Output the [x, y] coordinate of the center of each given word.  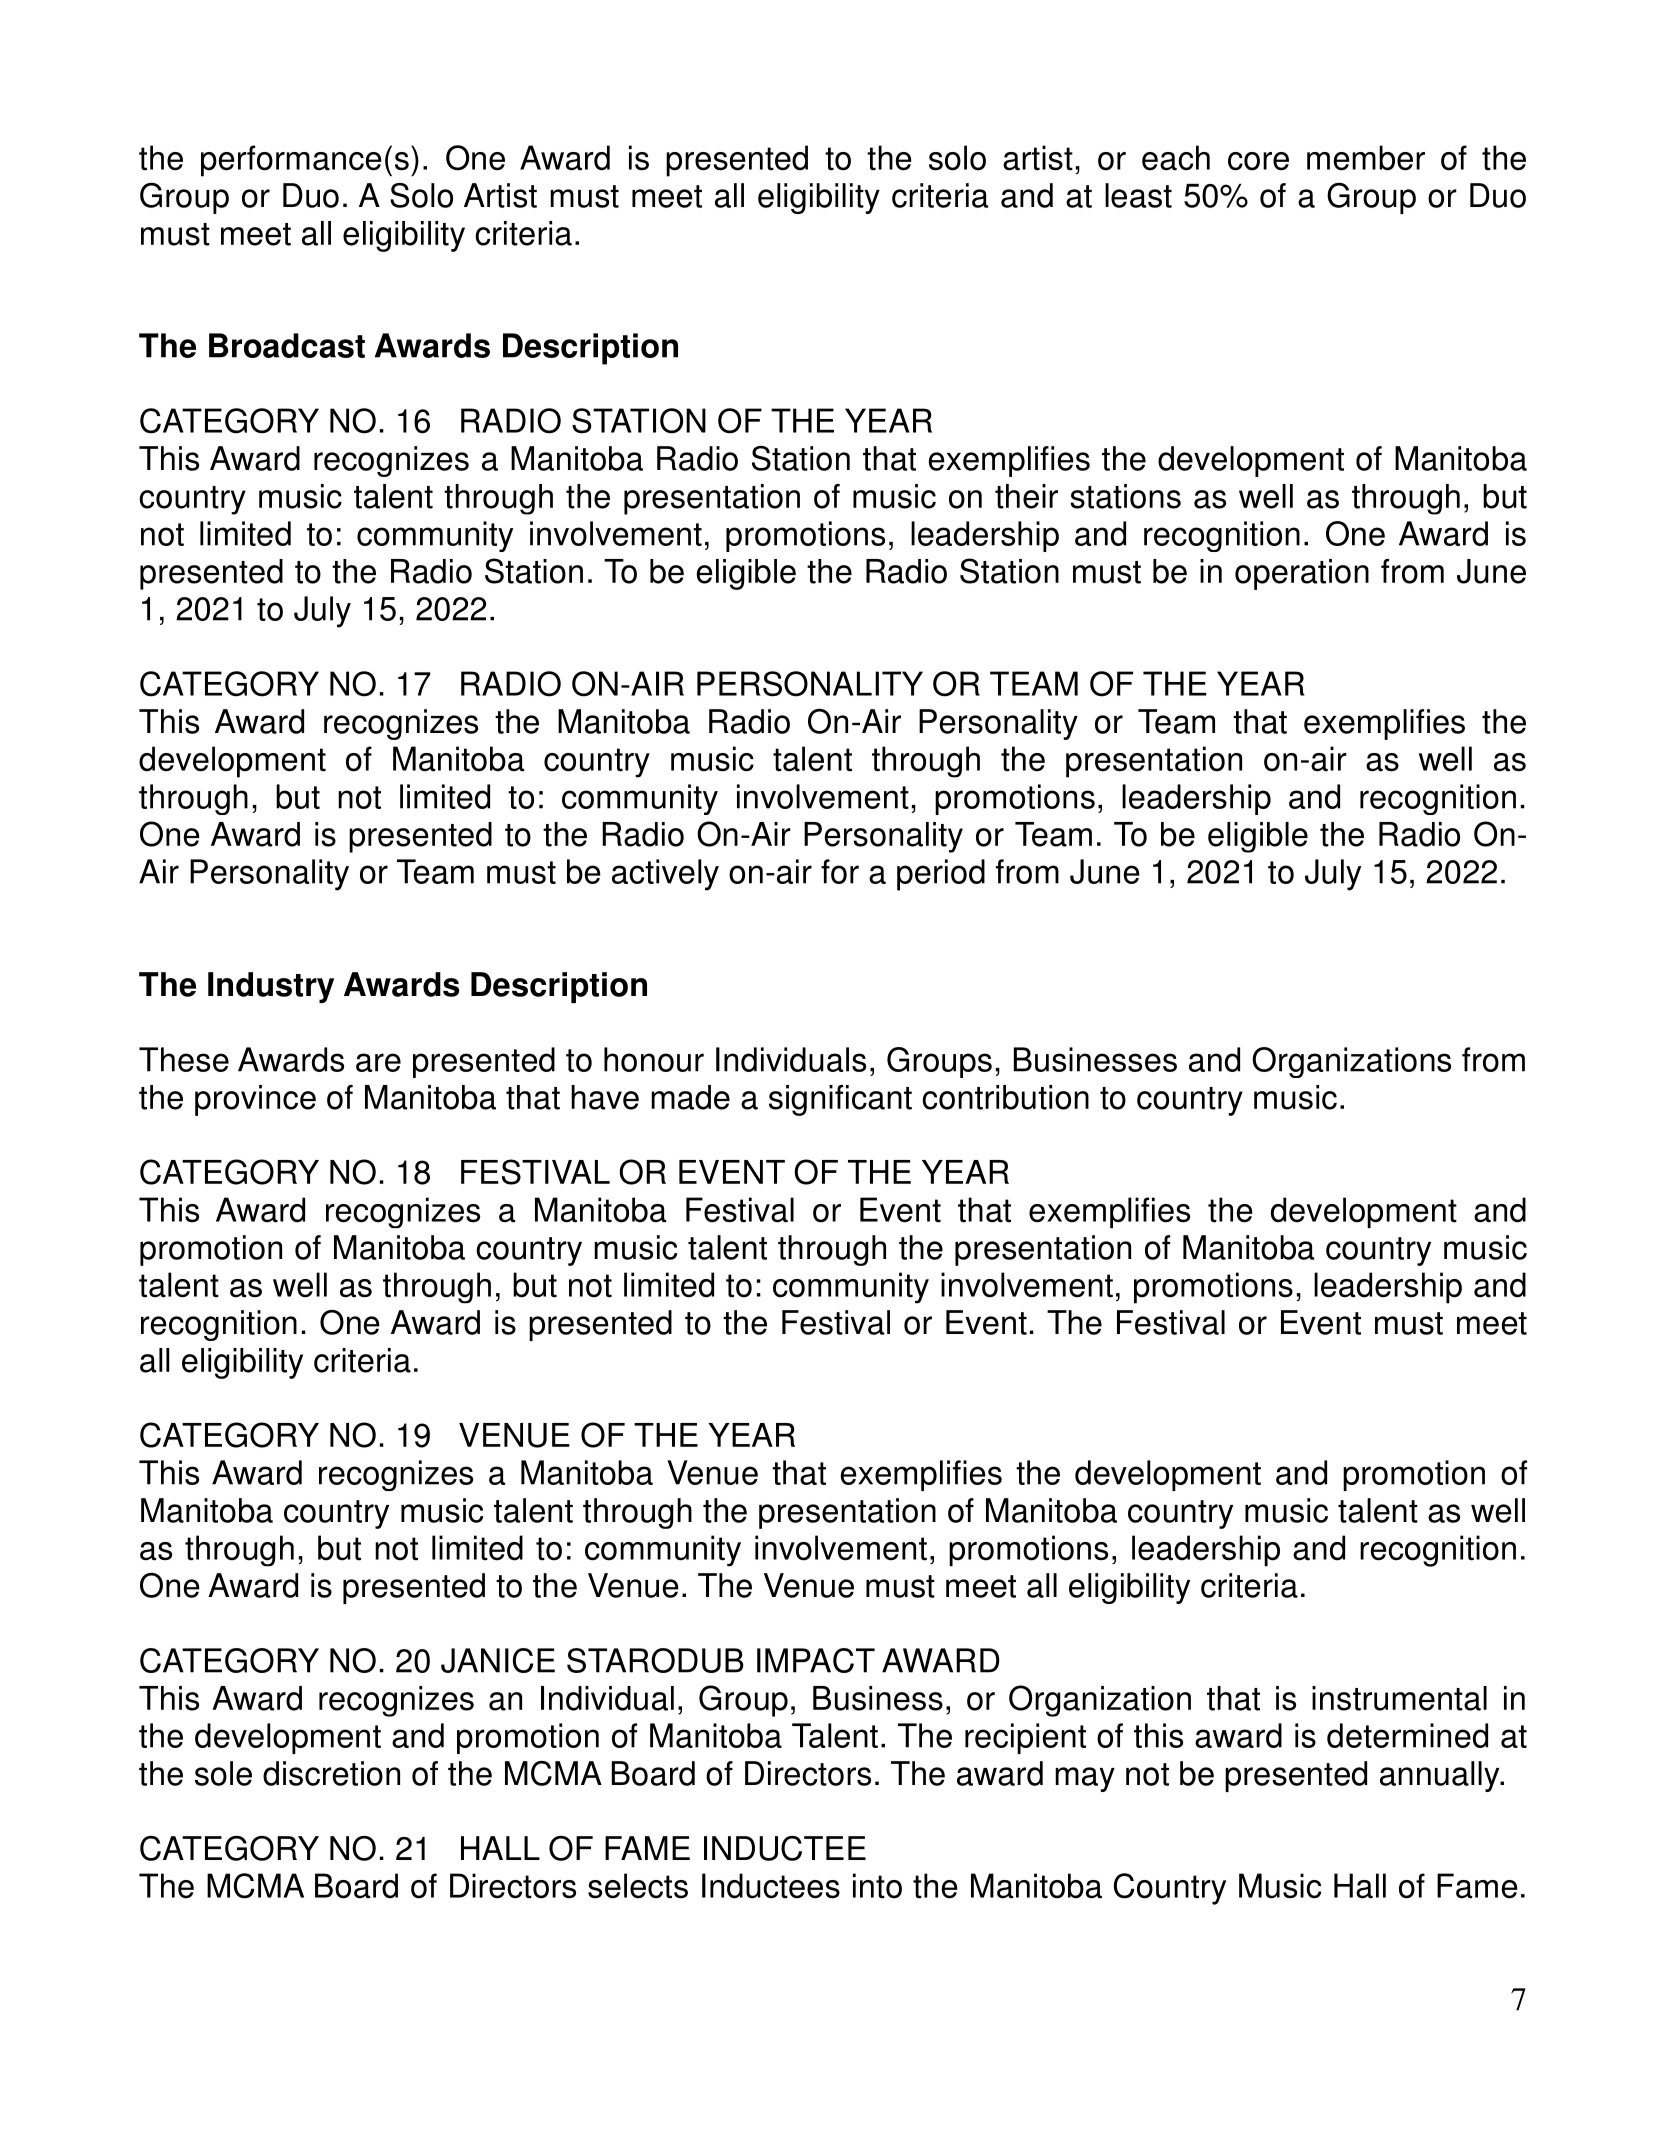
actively [665, 875]
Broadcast [287, 345]
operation [1302, 574]
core [1258, 161]
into [877, 1886]
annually [1441, 1776]
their [1026, 496]
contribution [1005, 1097]
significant [840, 1100]
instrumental [1399, 1698]
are [378, 1062]
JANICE [498, 1660]
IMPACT [816, 1660]
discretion [331, 1773]
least [1138, 195]
